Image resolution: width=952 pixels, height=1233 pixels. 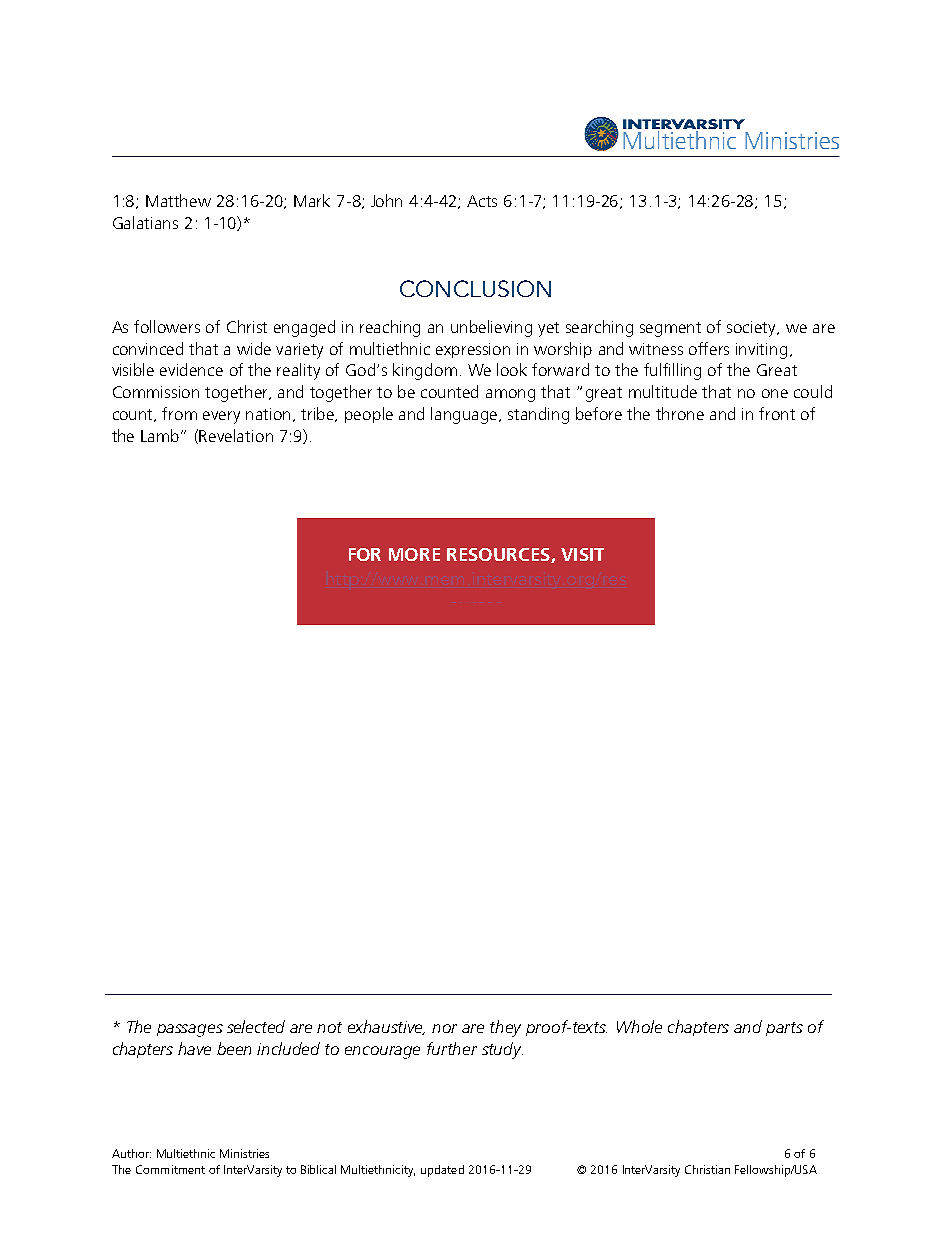 I want to click on Acts, so click(x=482, y=201).
